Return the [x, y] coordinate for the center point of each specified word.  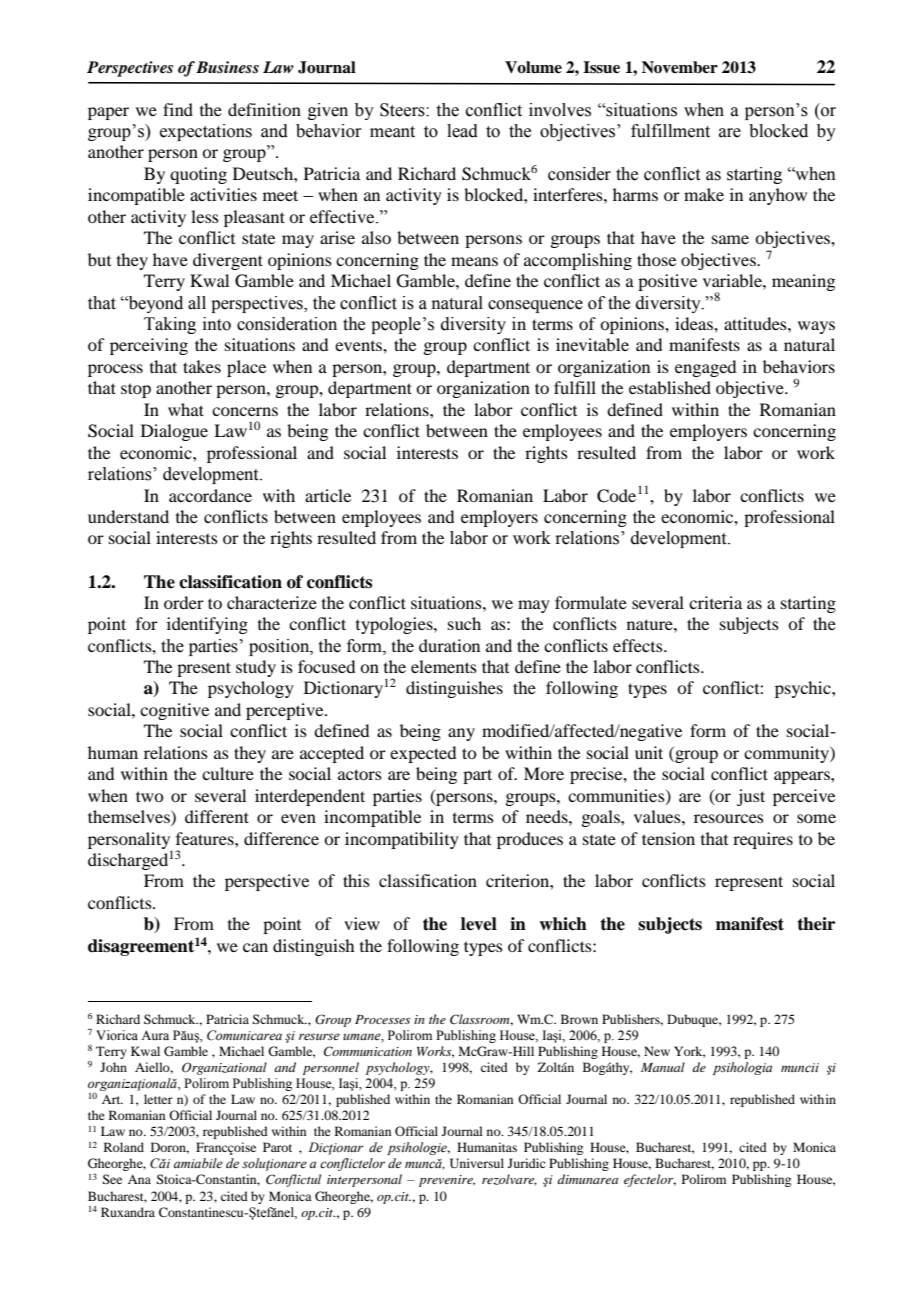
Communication [368, 1051]
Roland [124, 1147]
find [178, 109]
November [680, 67]
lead [462, 131]
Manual [663, 1067]
